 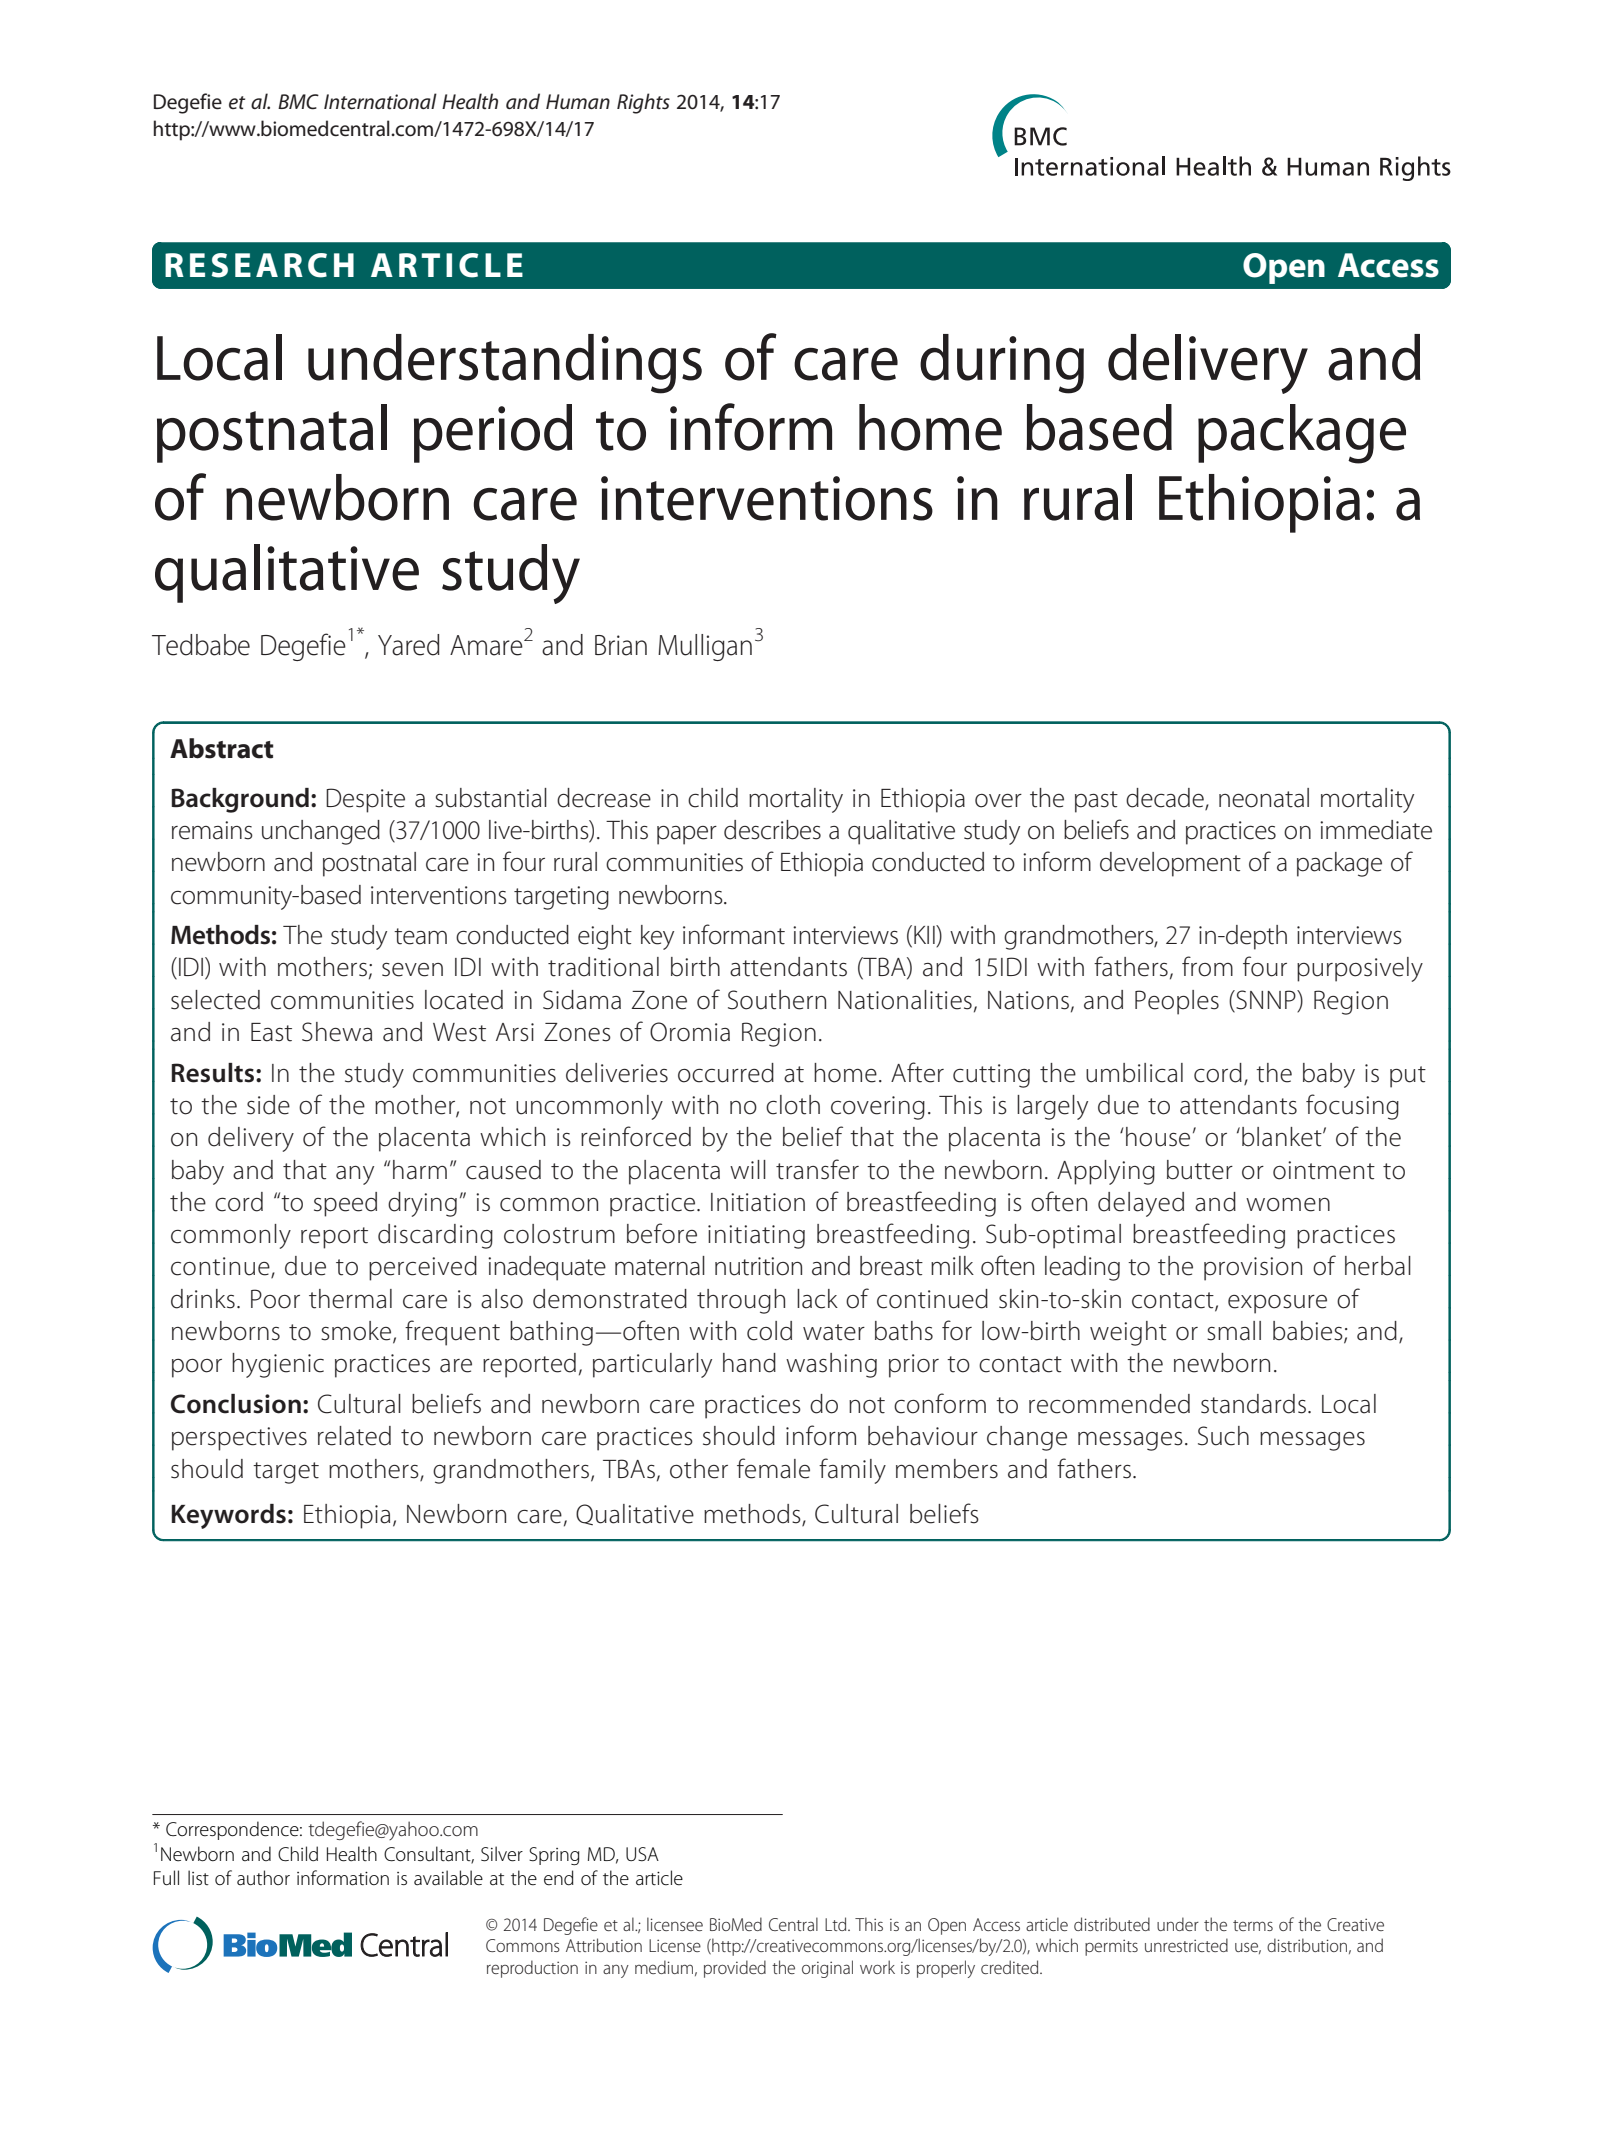 What do you see at coordinates (365, 800) in the page?
I see `Despite` at bounding box center [365, 800].
